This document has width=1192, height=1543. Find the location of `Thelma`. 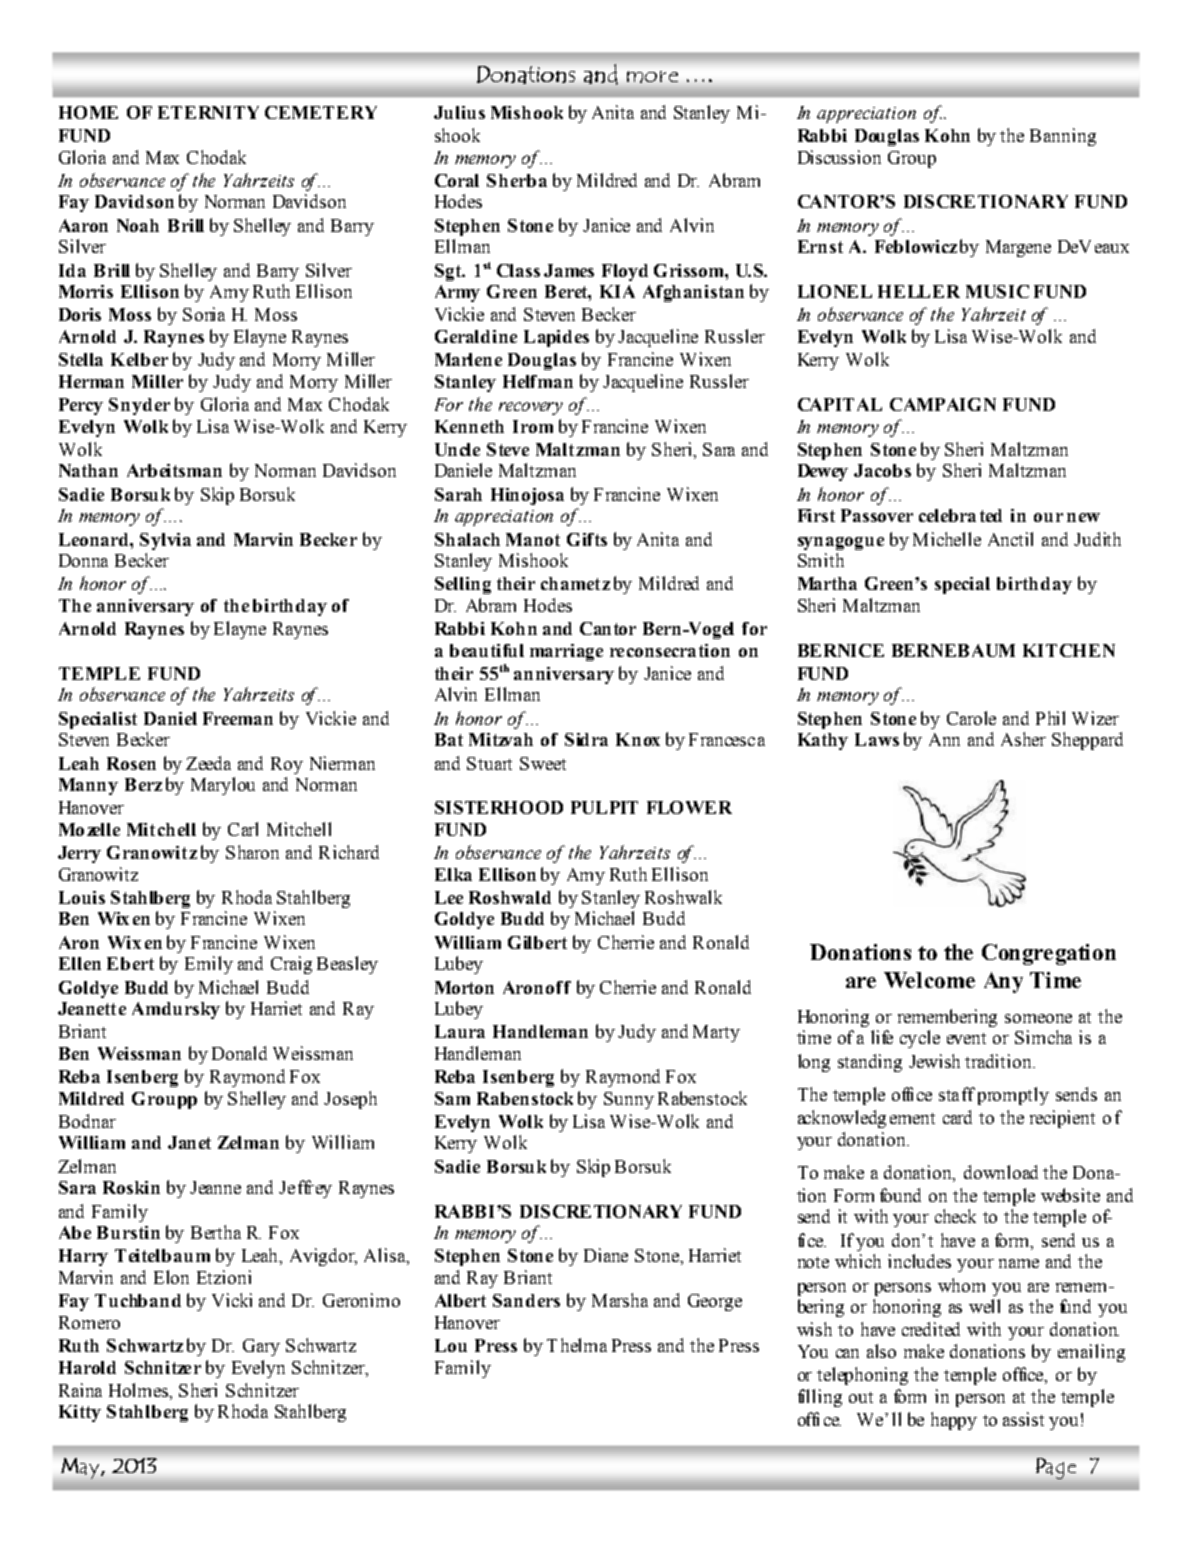

Thelma is located at coordinates (577, 1345).
